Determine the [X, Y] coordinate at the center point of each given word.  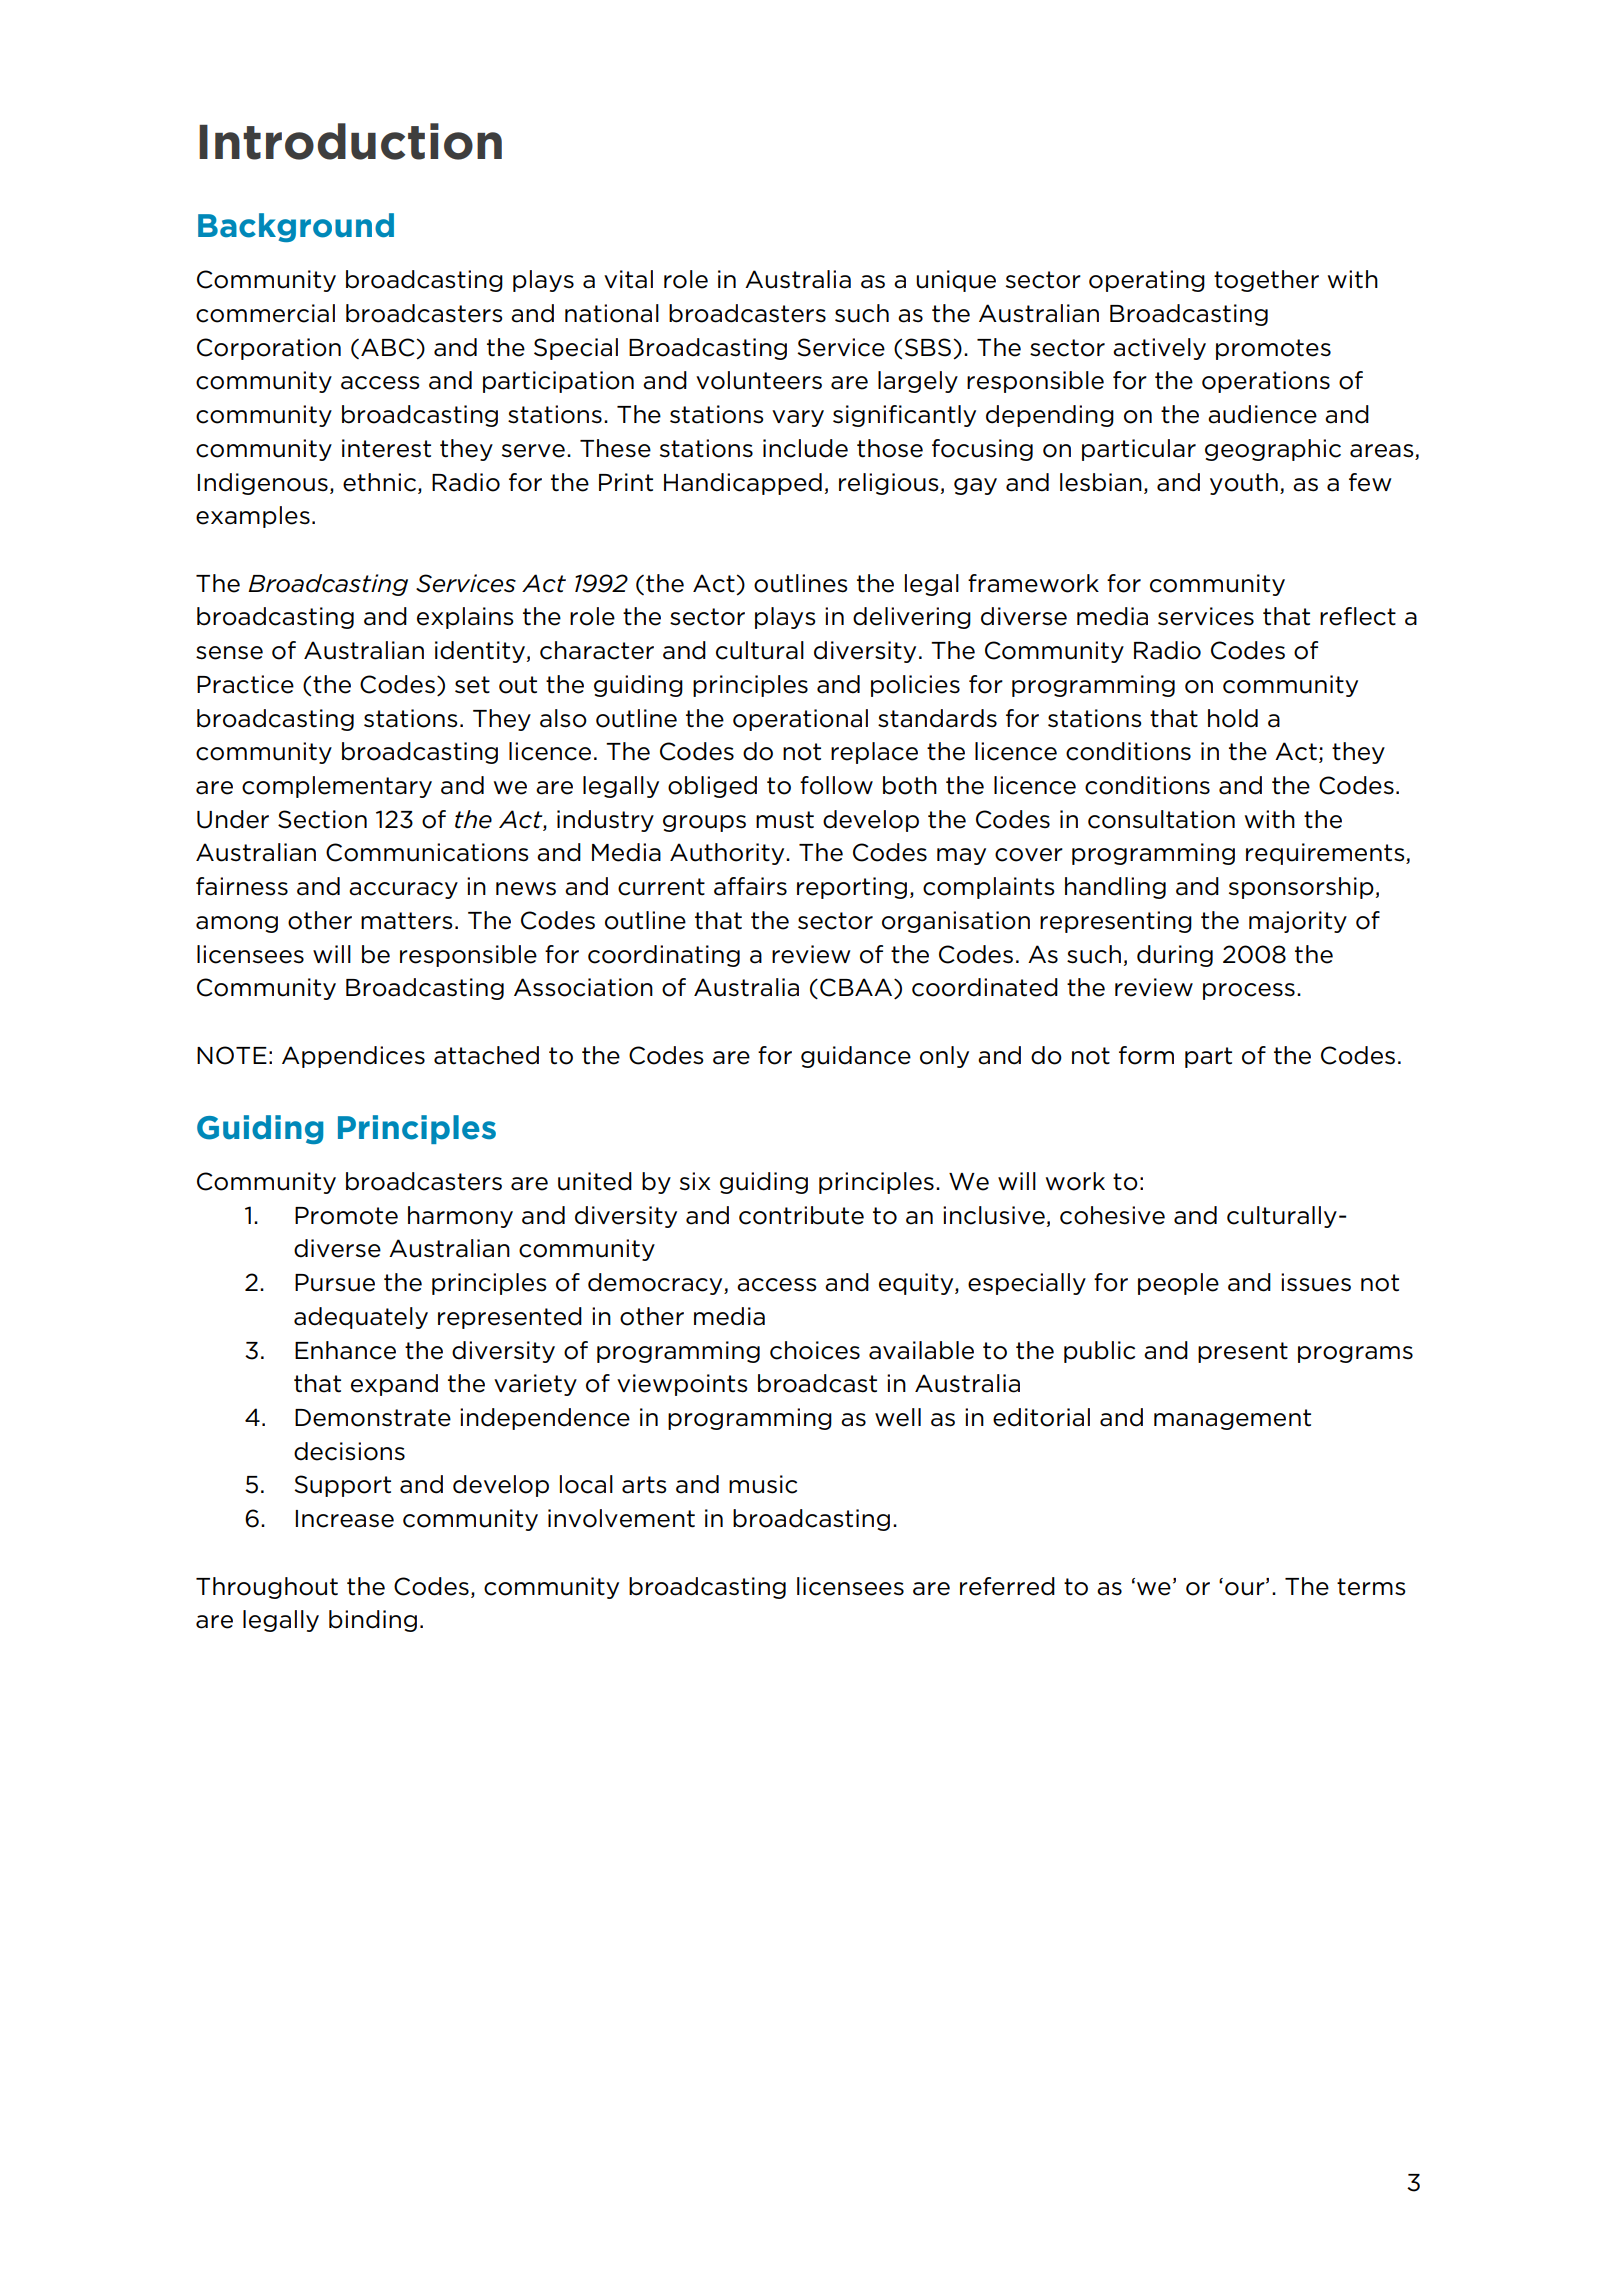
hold [1233, 718]
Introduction [350, 141]
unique [956, 281]
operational [800, 720]
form [1146, 1055]
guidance [856, 1057]
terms [1371, 1587]
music [763, 1484]
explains [465, 618]
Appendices [353, 1057]
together [1266, 281]
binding [373, 1621]
